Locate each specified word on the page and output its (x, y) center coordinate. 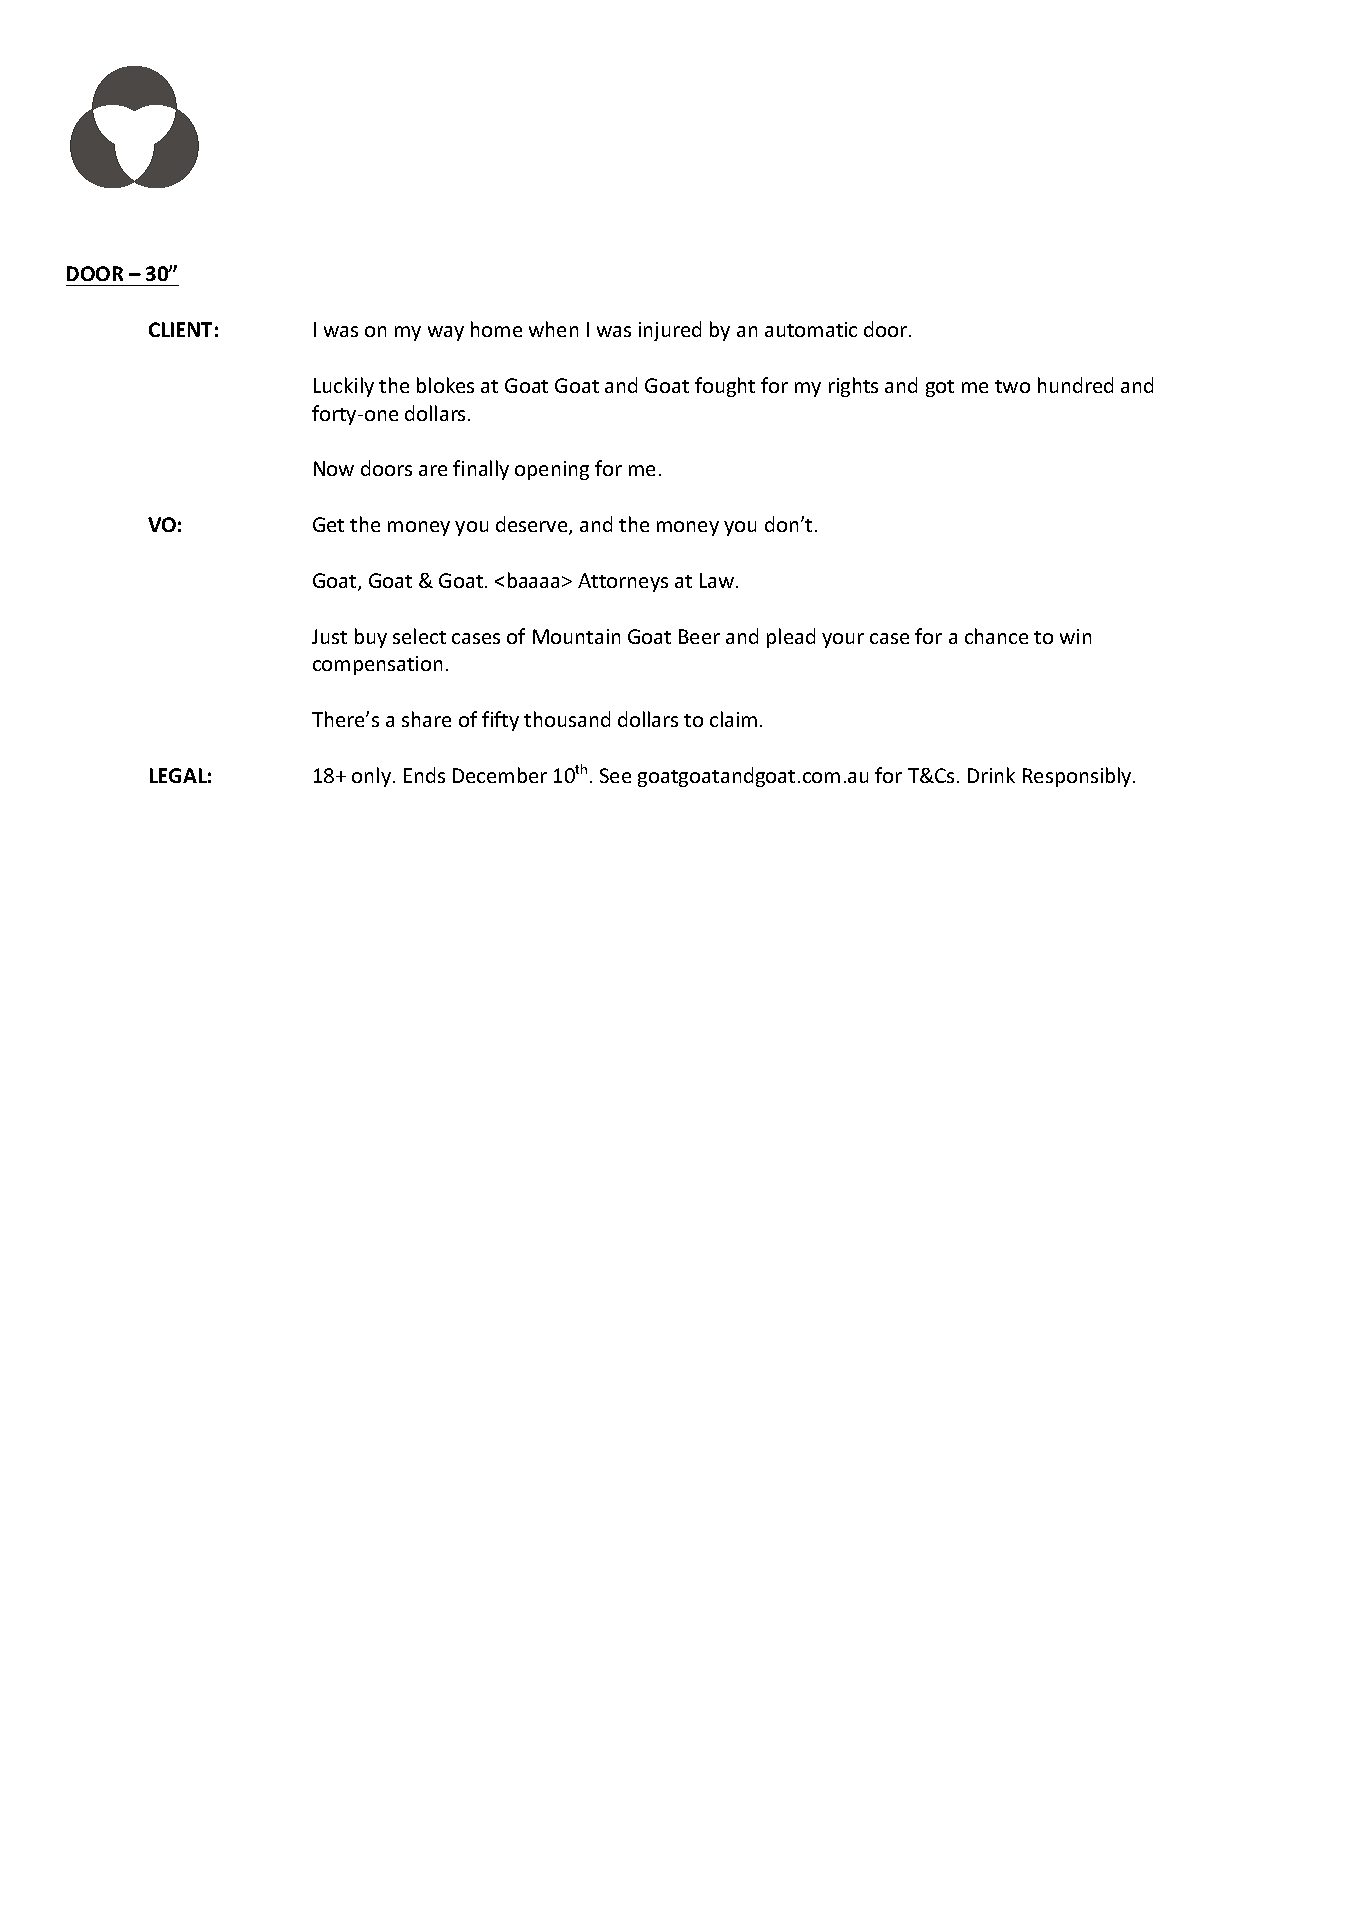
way (446, 333)
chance (996, 636)
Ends (424, 775)
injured (670, 331)
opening (552, 470)
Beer (699, 636)
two (1012, 386)
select (419, 636)
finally (481, 470)
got (940, 388)
